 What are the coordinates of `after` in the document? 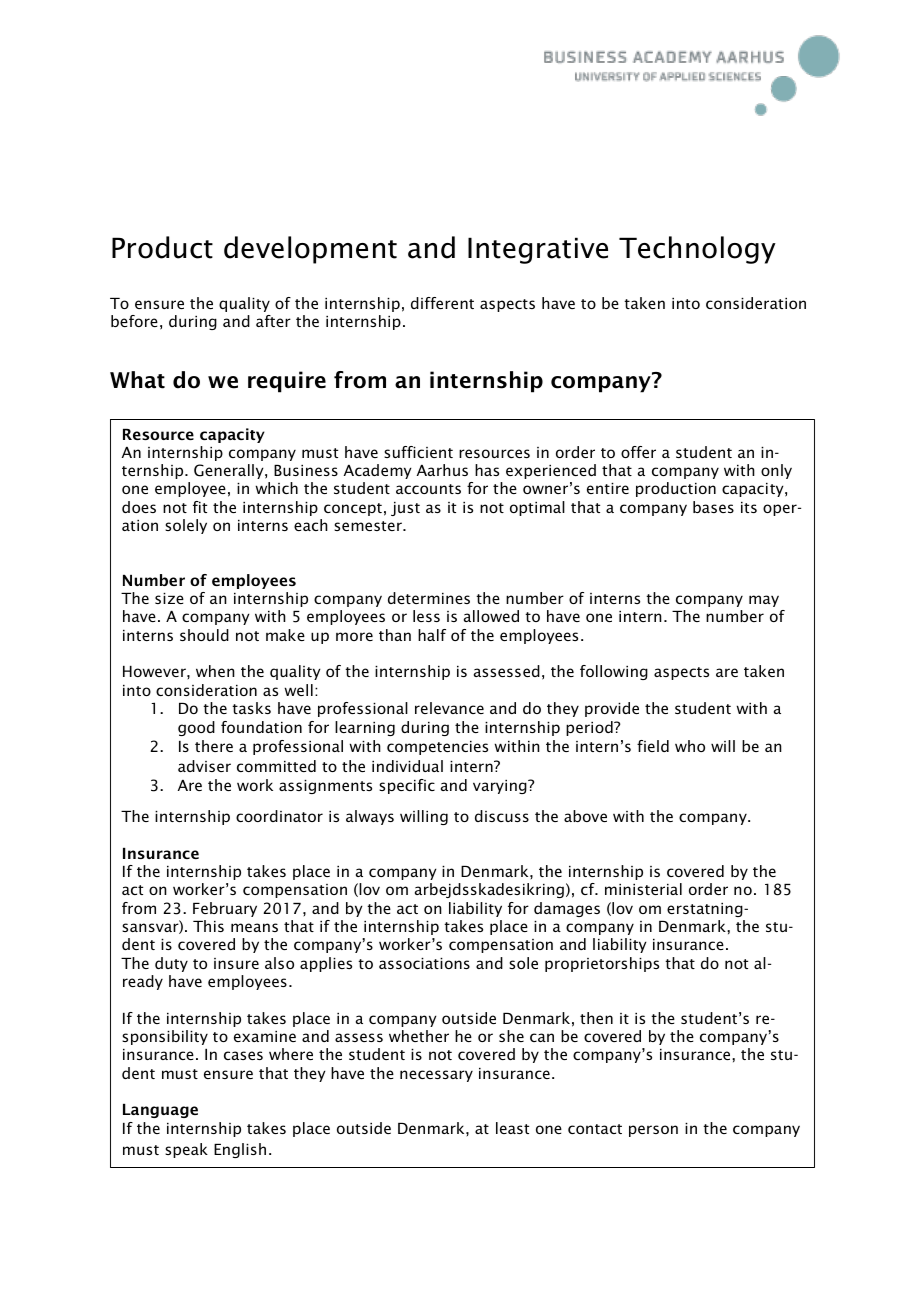 It's located at (273, 321).
